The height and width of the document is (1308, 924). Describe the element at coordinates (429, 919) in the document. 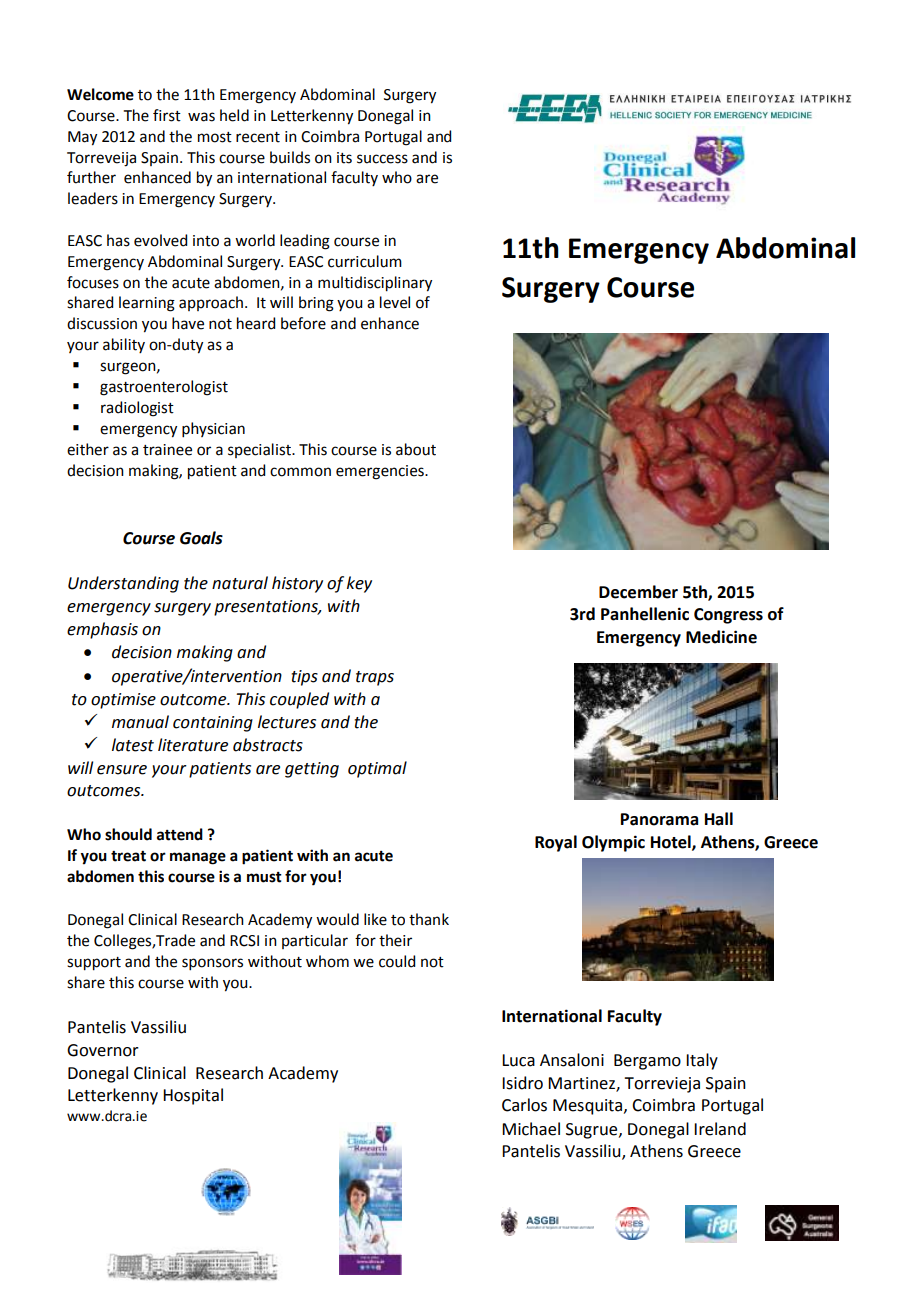

I see `thank` at that location.
